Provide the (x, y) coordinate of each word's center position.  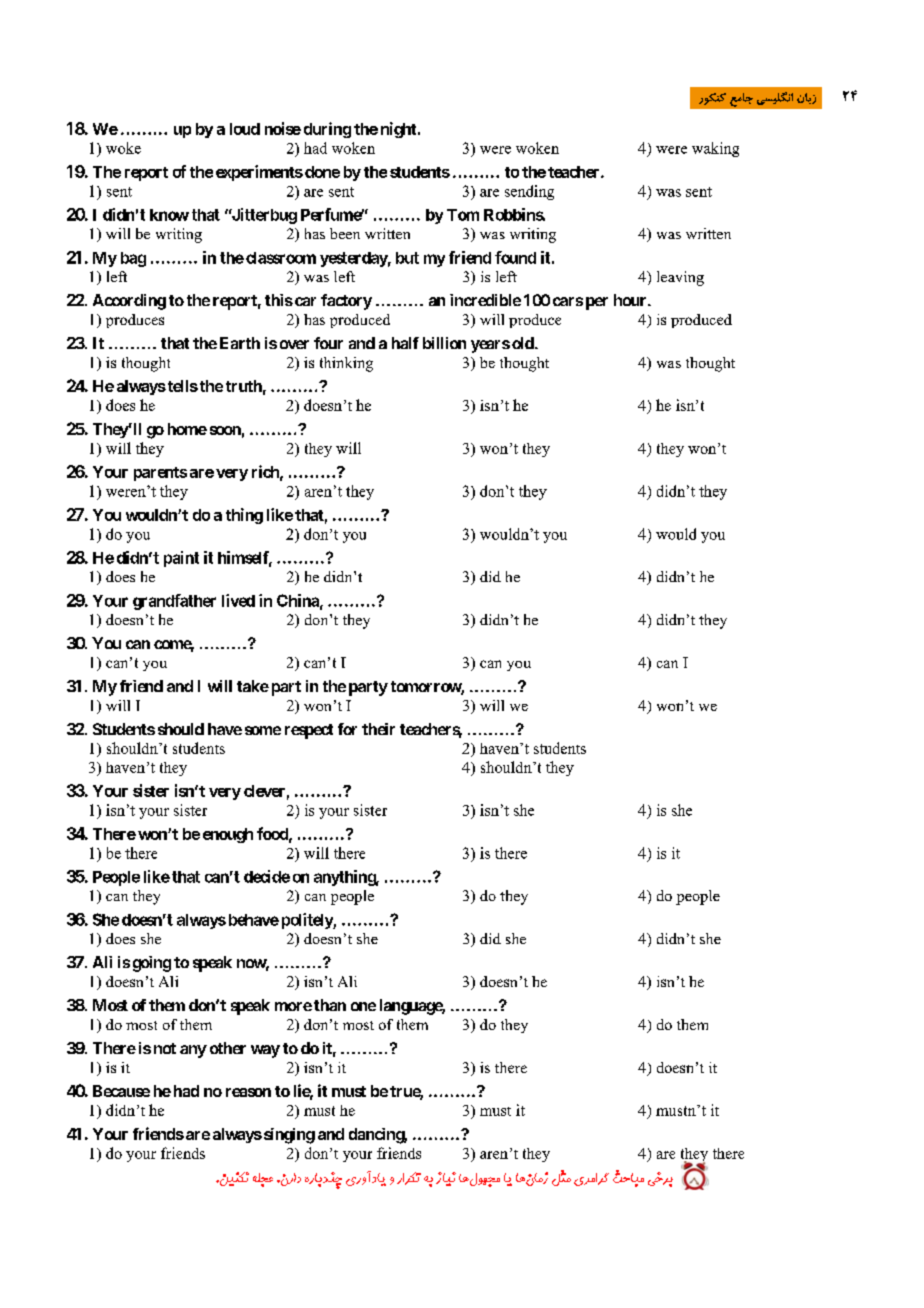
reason (248, 1092)
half (405, 343)
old (524, 343)
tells (181, 386)
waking (715, 149)
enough (228, 835)
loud (245, 129)
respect (309, 731)
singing (289, 1136)
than (330, 1005)
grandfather (174, 602)
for (347, 729)
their (378, 729)
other (228, 1048)
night (400, 130)
